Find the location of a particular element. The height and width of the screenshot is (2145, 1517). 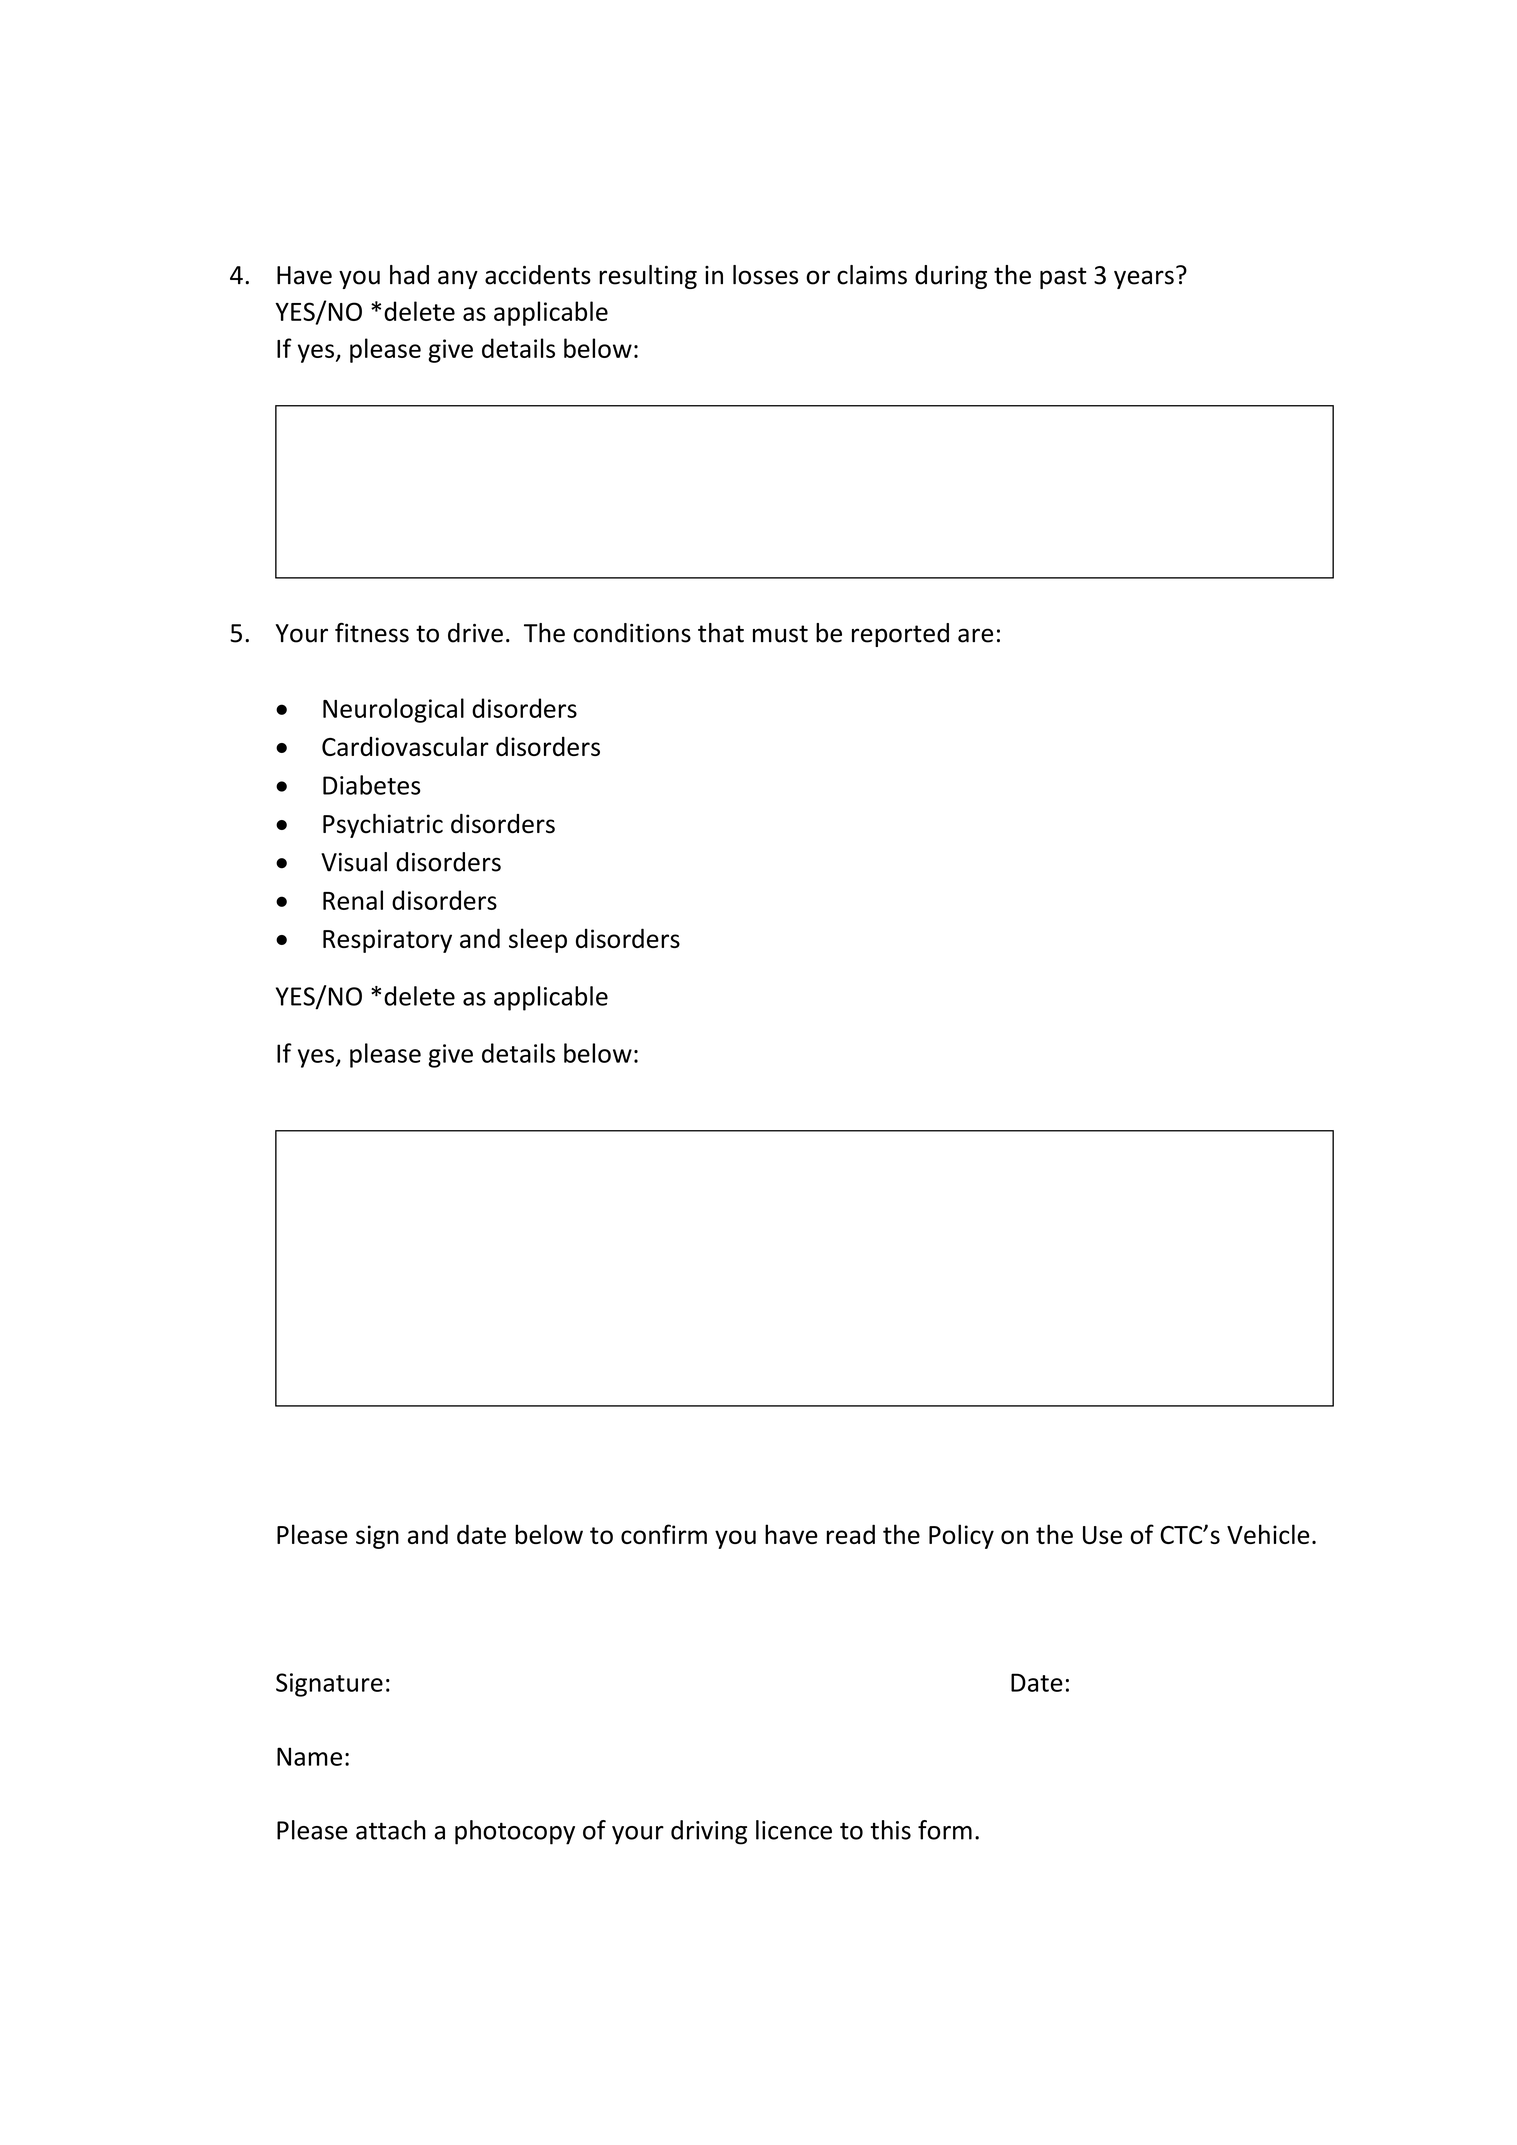

had is located at coordinates (409, 275).
